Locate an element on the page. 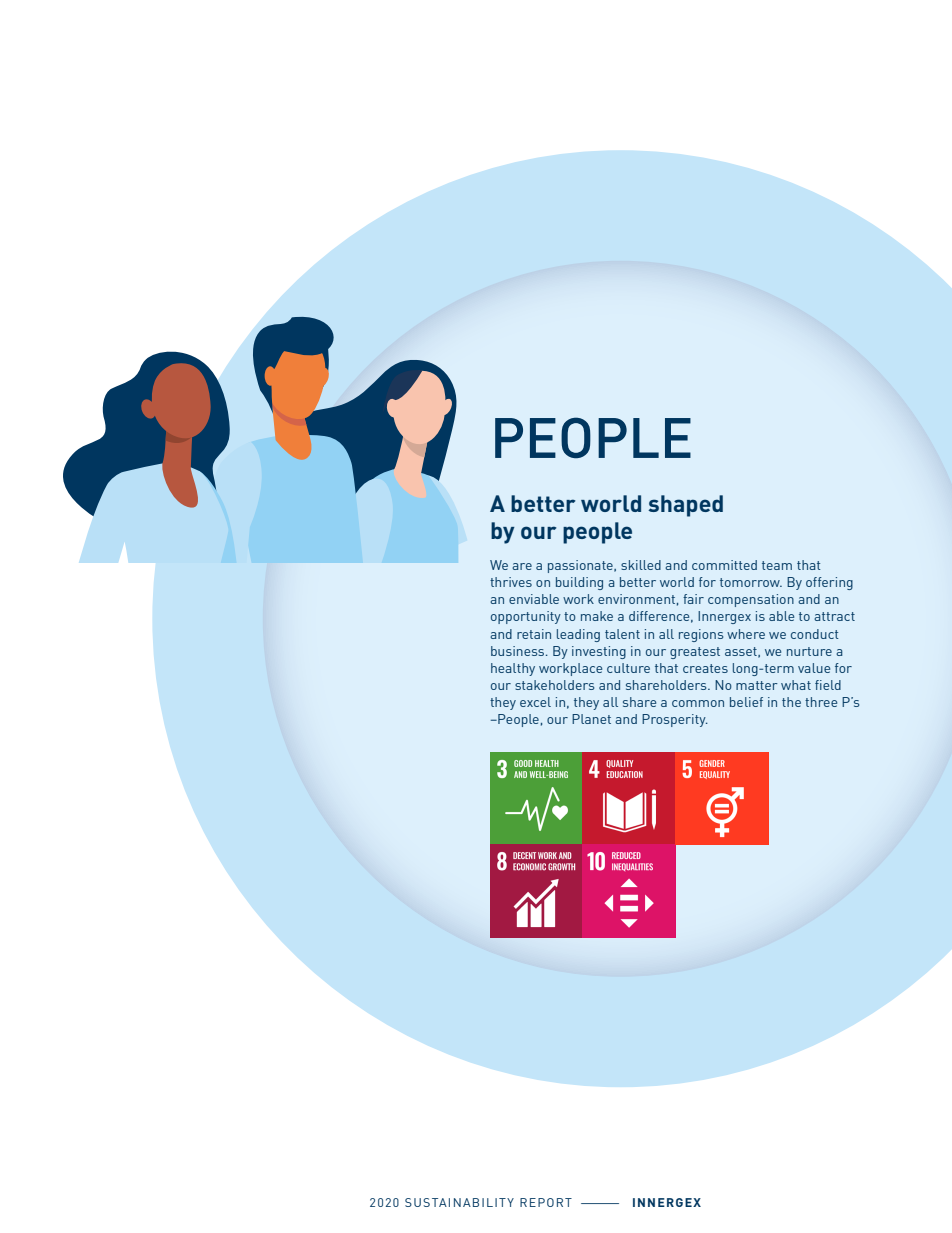  conduct is located at coordinates (815, 634).
